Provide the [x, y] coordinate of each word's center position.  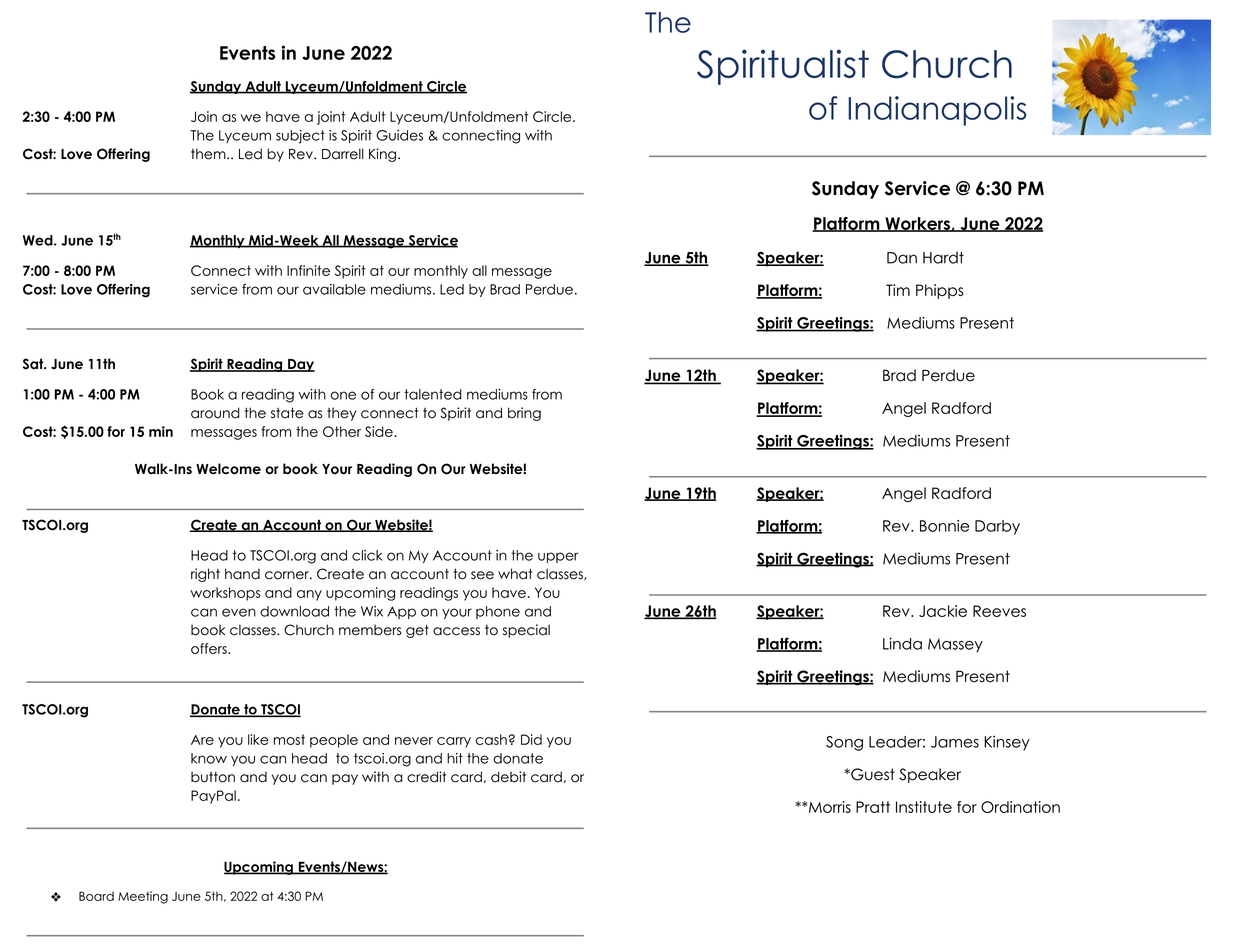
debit [508, 777]
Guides [399, 135]
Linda [902, 643]
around [215, 413]
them [209, 154]
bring [524, 414]
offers [210, 648]
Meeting [143, 897]
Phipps [940, 291]
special [526, 631]
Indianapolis [937, 111]
